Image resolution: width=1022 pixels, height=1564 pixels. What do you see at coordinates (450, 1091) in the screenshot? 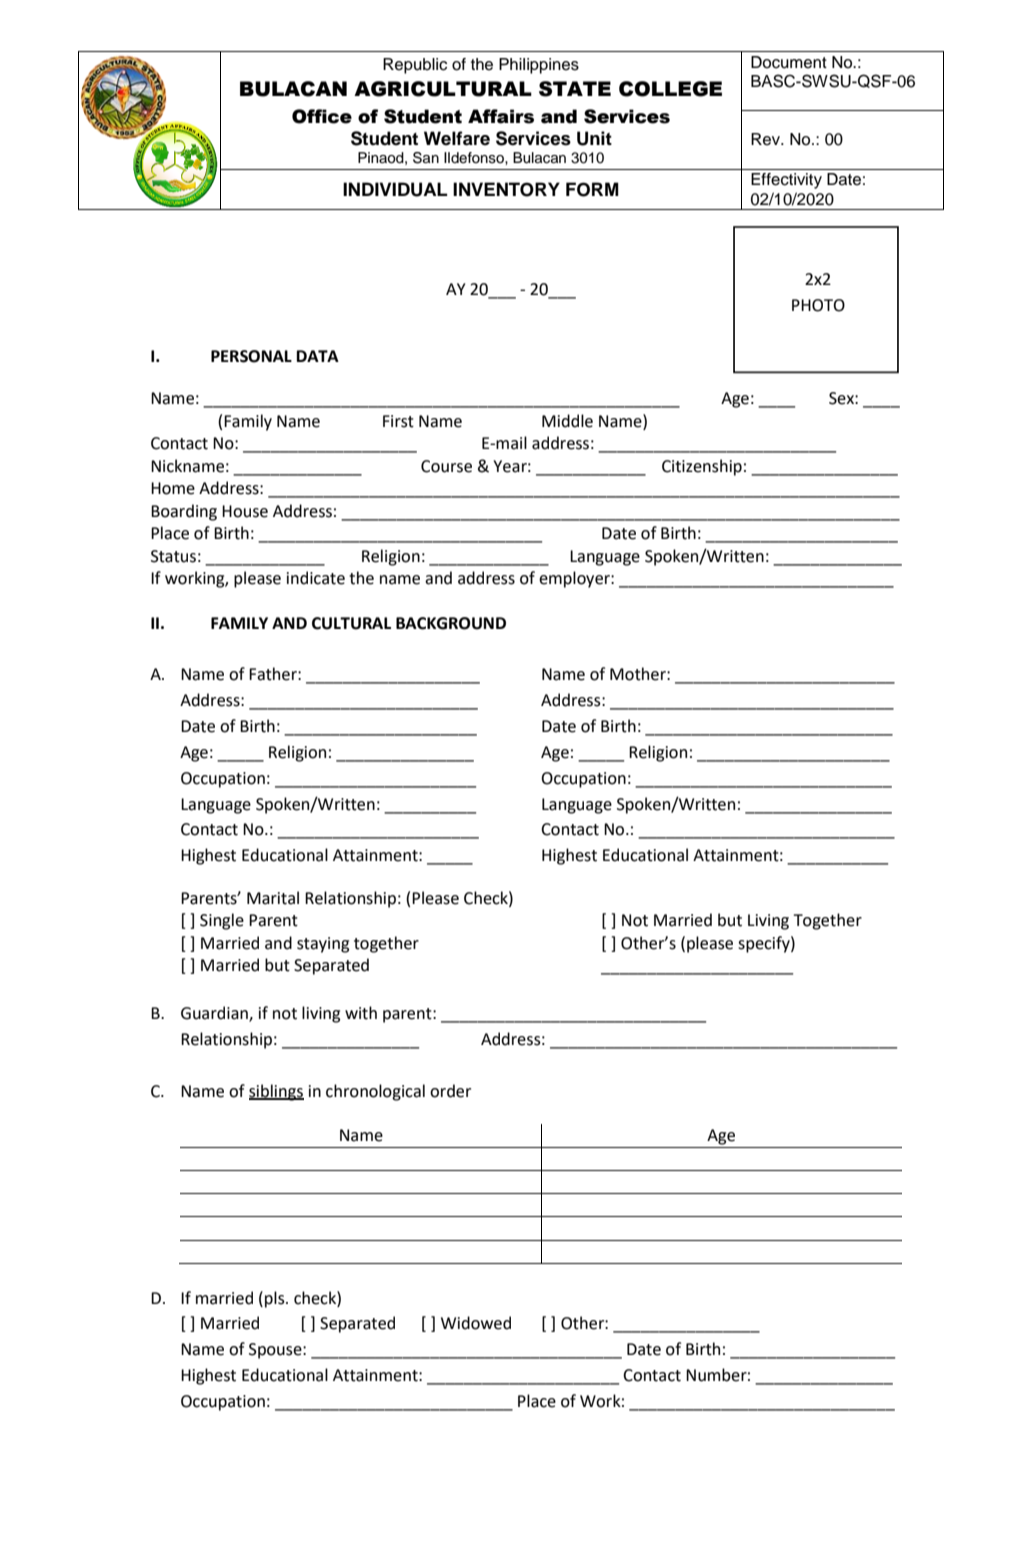
I see `order` at bounding box center [450, 1091].
